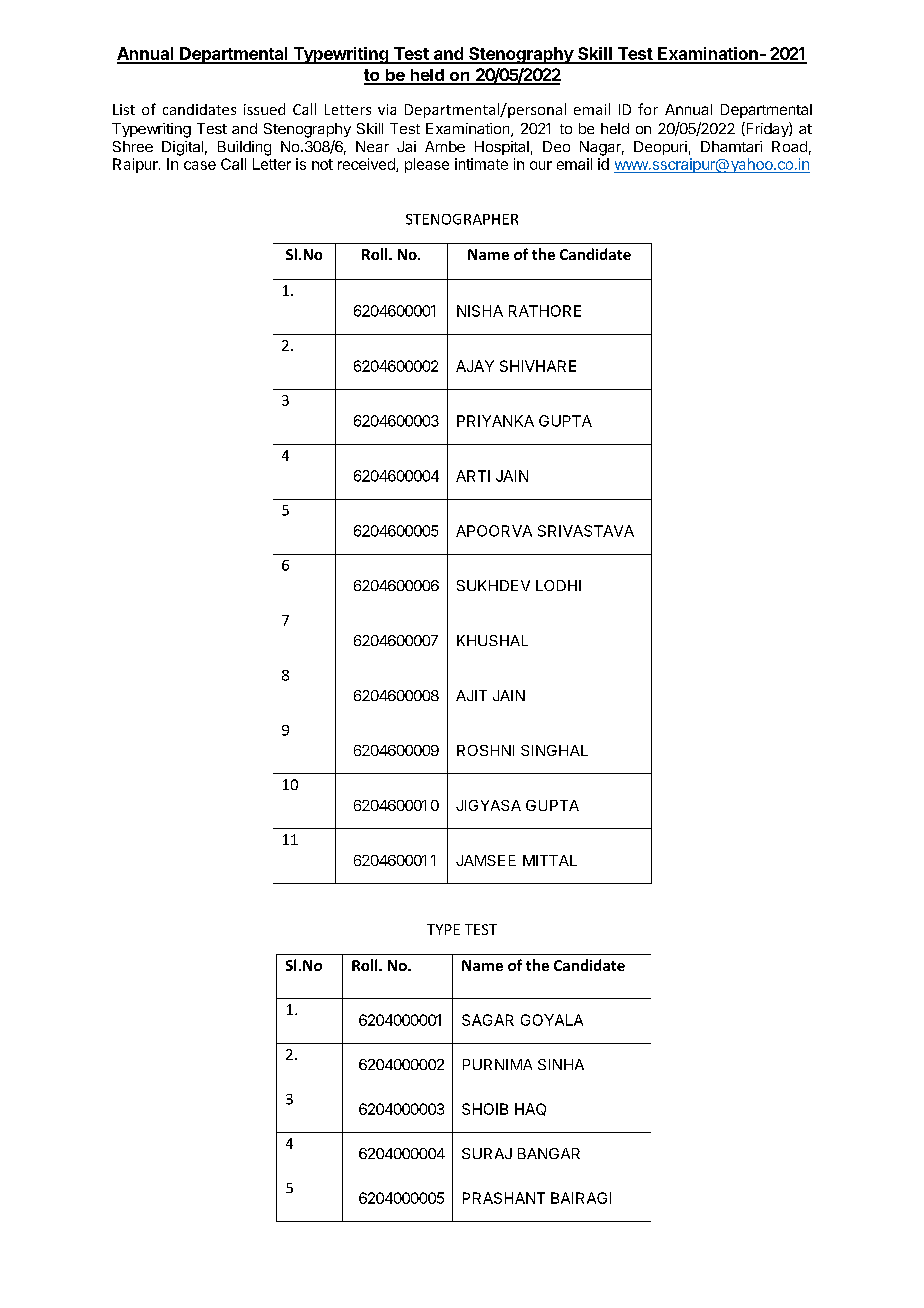  Describe the element at coordinates (550, 860) in the screenshot. I see `MITTAL` at that location.
